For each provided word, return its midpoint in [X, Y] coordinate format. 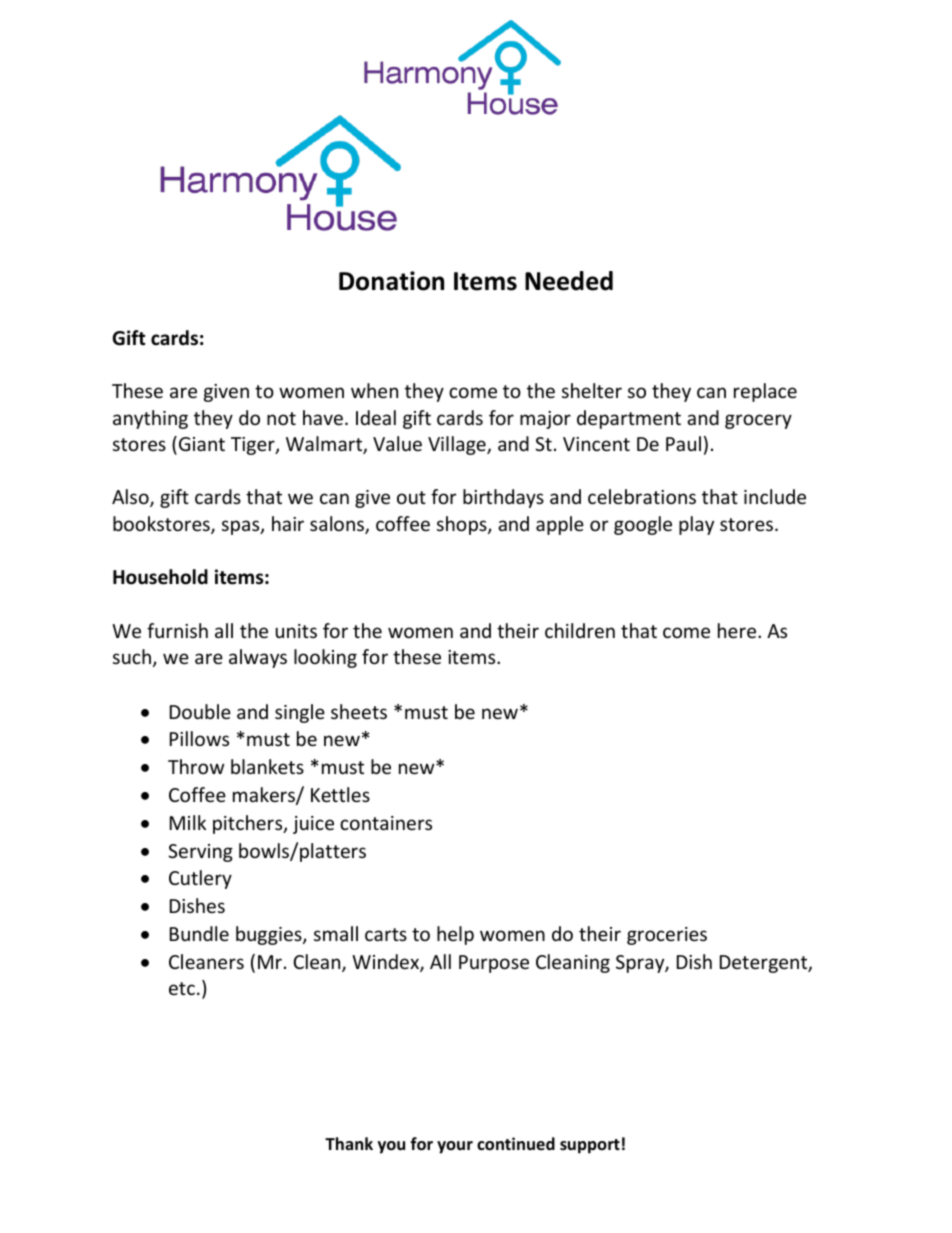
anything [150, 419]
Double [200, 711]
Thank [349, 1143]
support [590, 1146]
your [455, 1147]
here [738, 630]
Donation [391, 281]
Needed [569, 281]
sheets [359, 711]
